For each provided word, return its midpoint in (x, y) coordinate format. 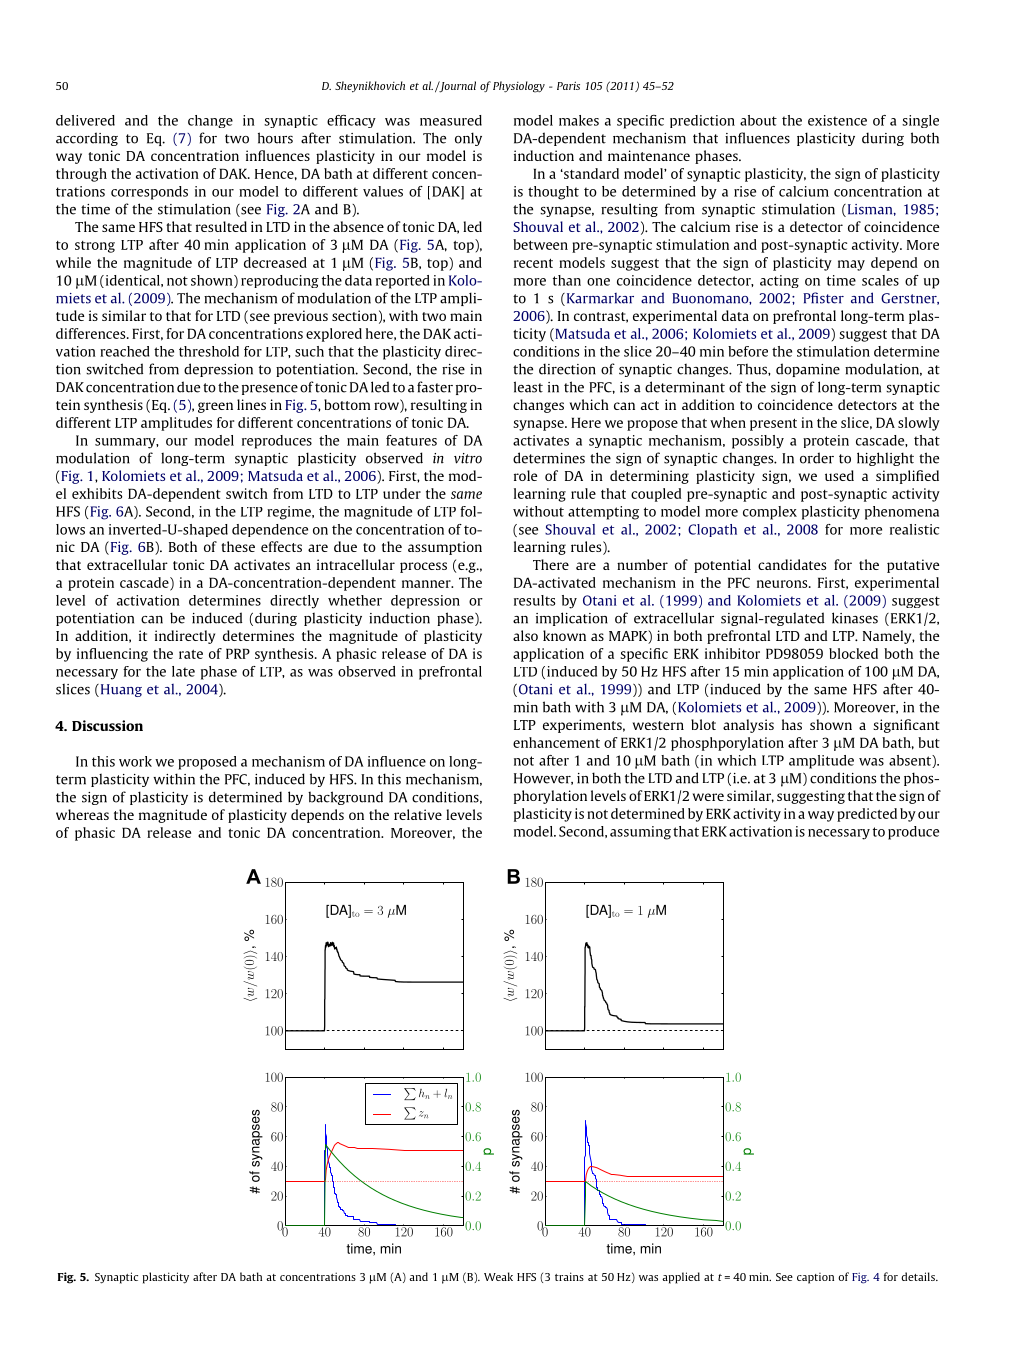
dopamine (808, 370)
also (525, 635)
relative (418, 814)
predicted (867, 815)
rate (191, 654)
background (345, 798)
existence (837, 120)
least (528, 387)
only (468, 139)
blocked (853, 653)
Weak (498, 1276)
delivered (85, 120)
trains (569, 1276)
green (215, 407)
